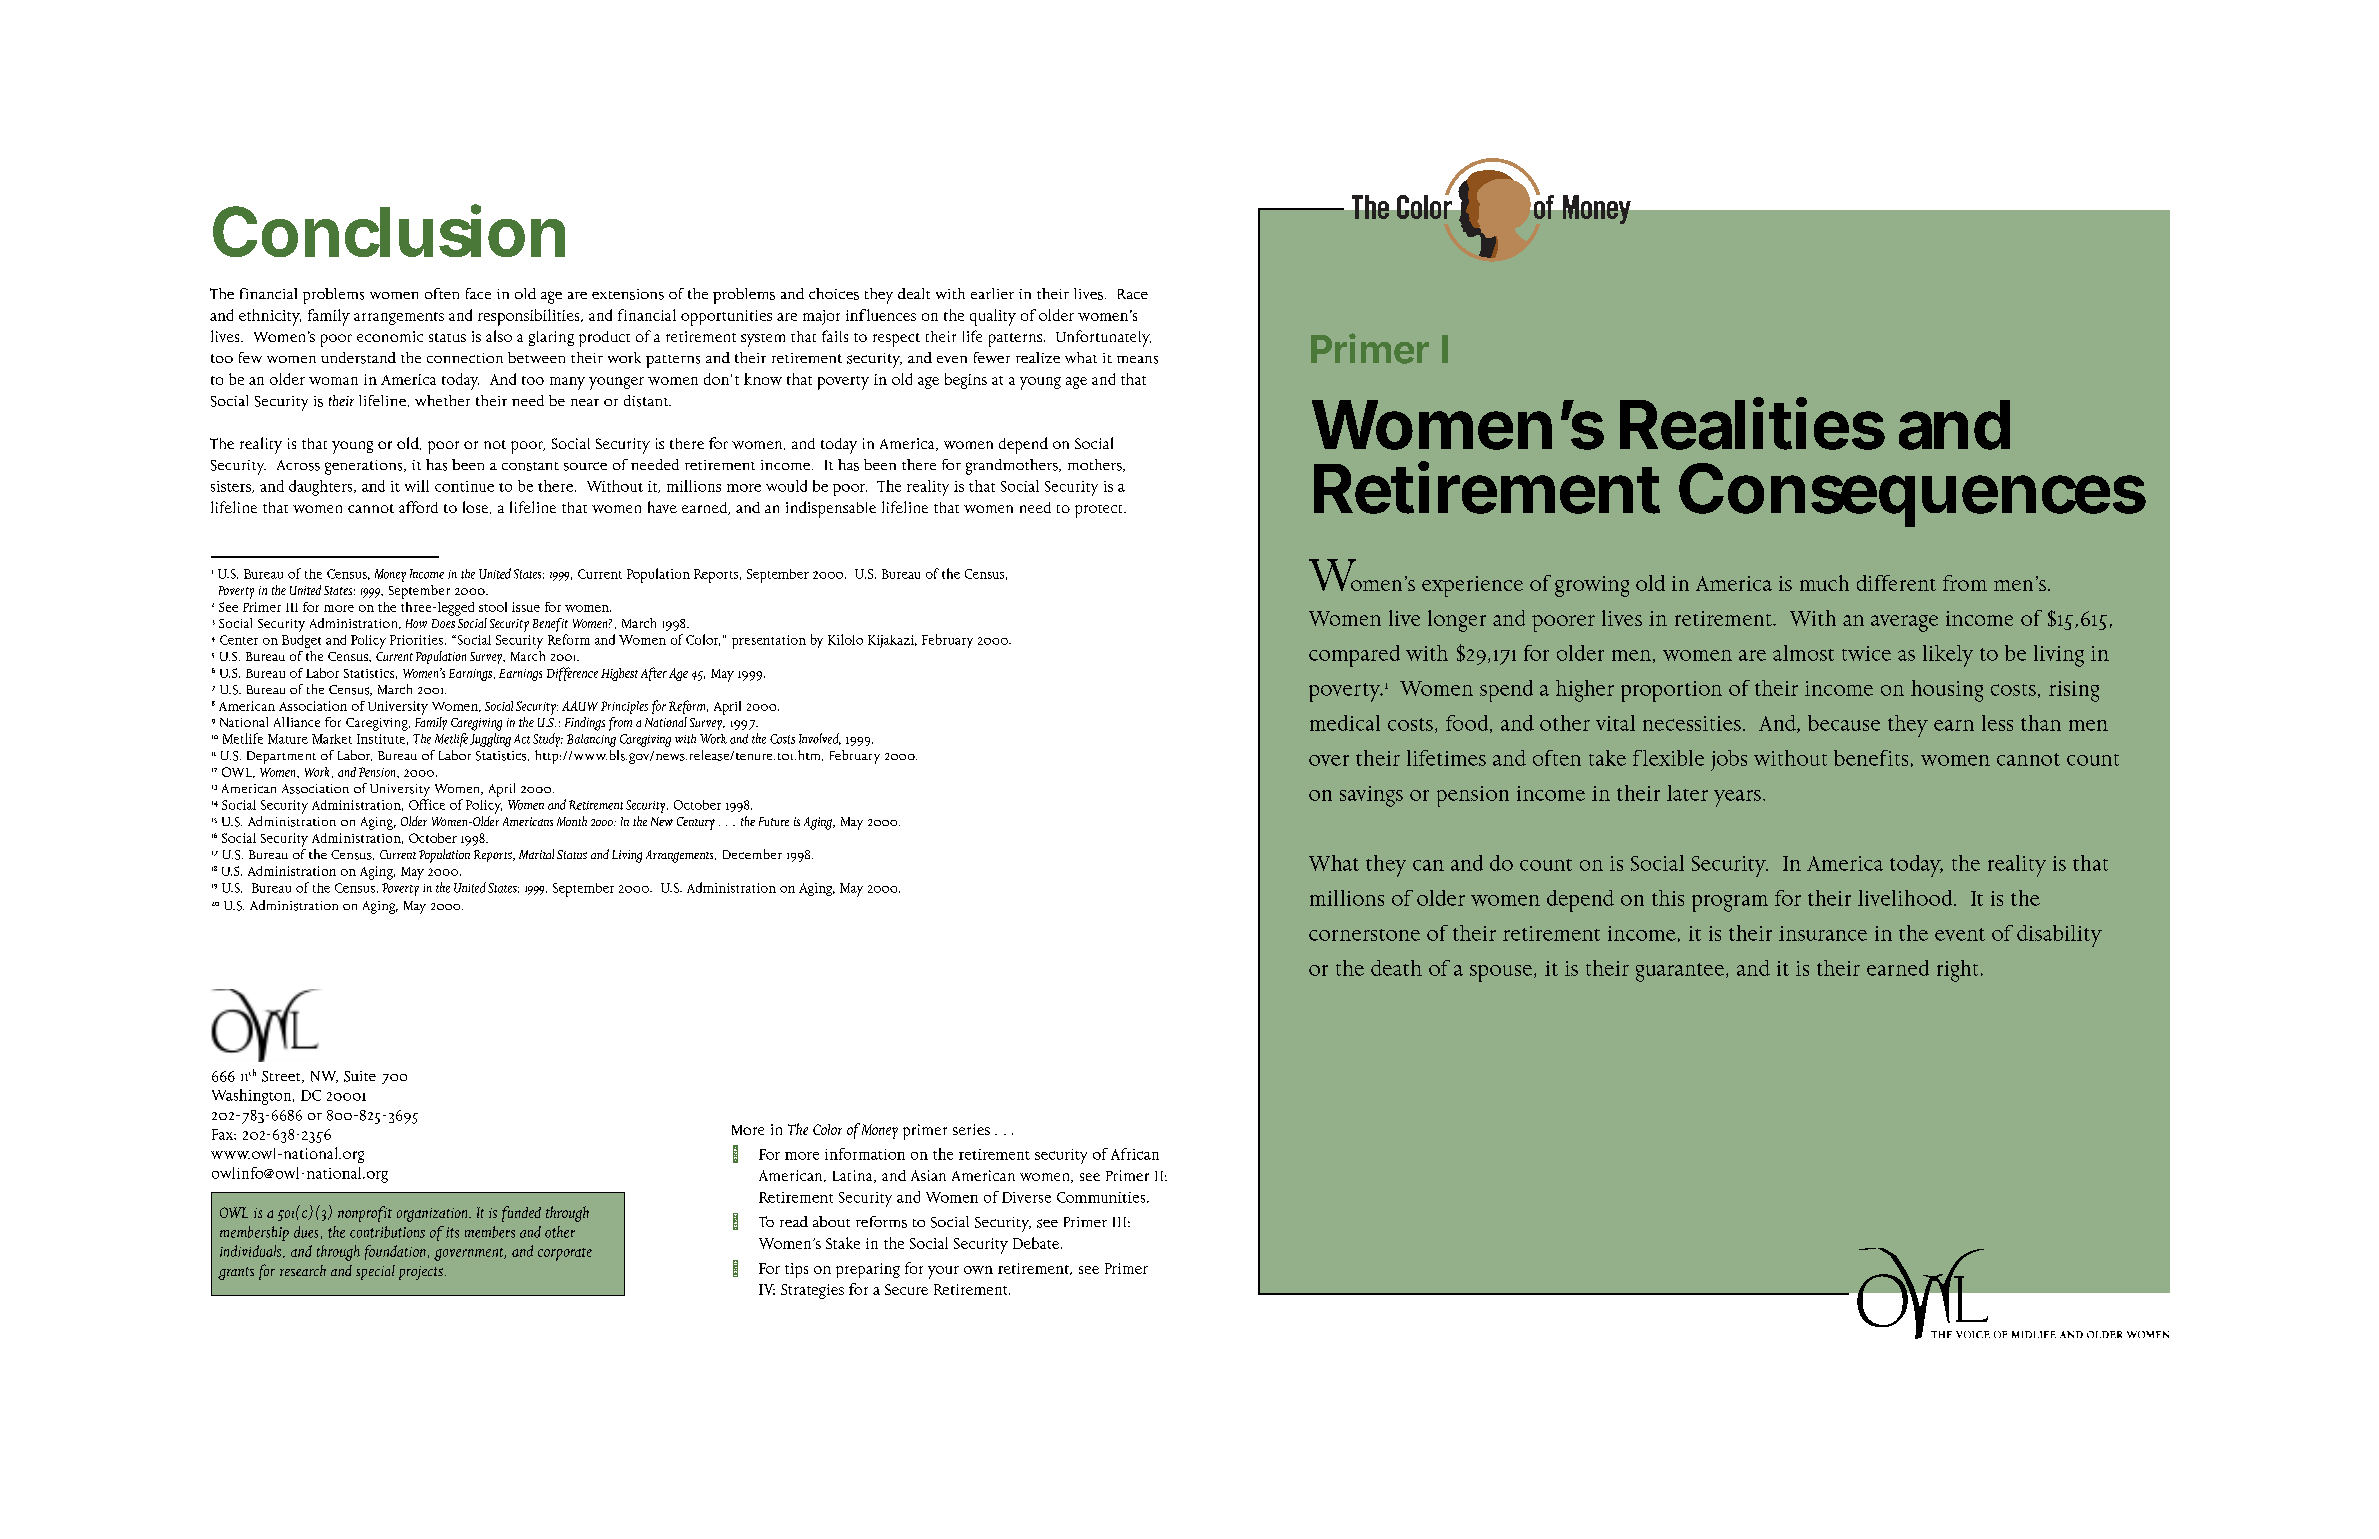  What do you see at coordinates (536, 854) in the image?
I see `Marital` at bounding box center [536, 854].
